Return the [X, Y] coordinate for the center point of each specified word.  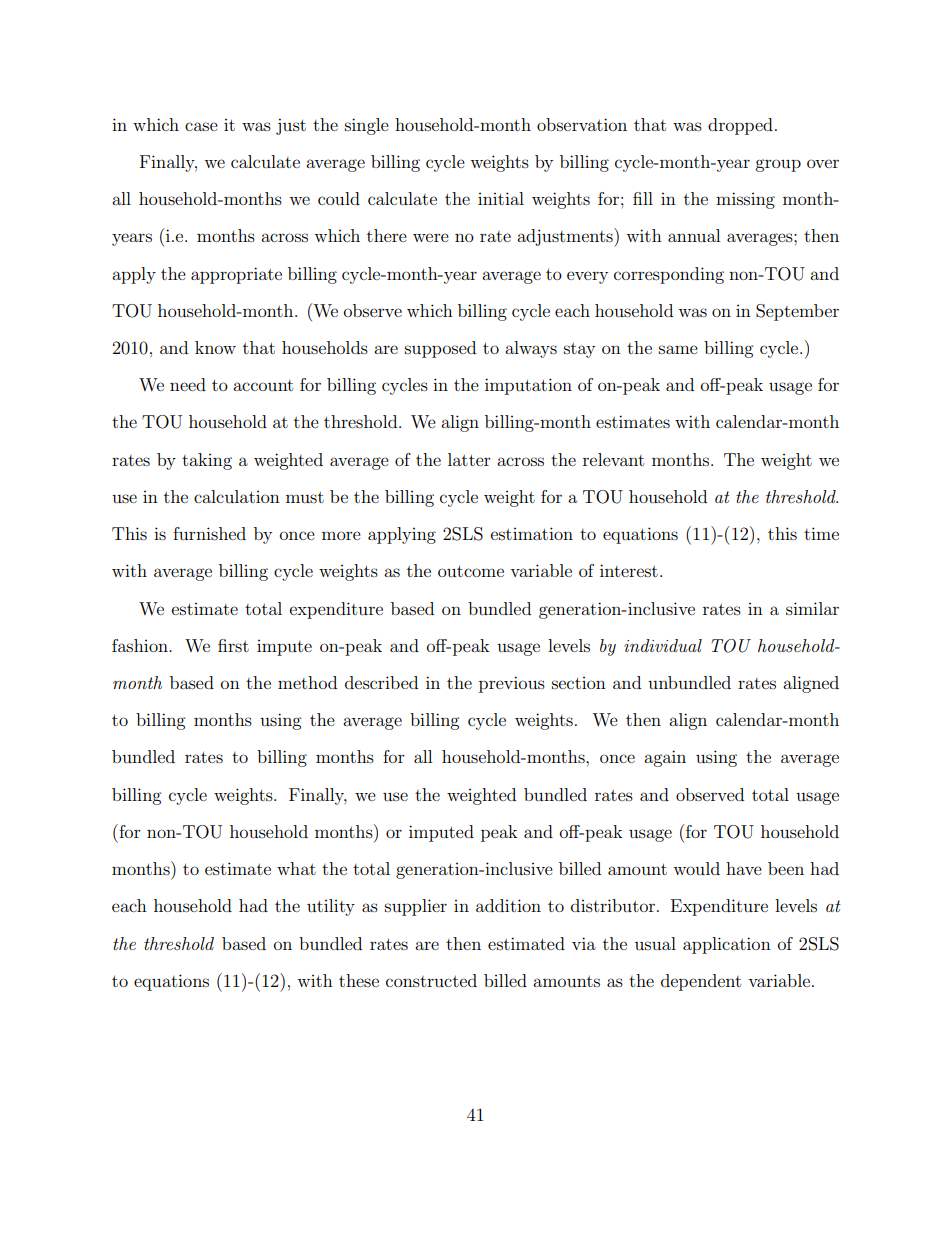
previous [512, 684]
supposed [440, 349]
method [307, 682]
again [665, 758]
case [201, 126]
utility [331, 907]
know [215, 347]
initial [501, 198]
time [821, 533]
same [678, 349]
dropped [740, 126]
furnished [209, 533]
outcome [471, 571]
